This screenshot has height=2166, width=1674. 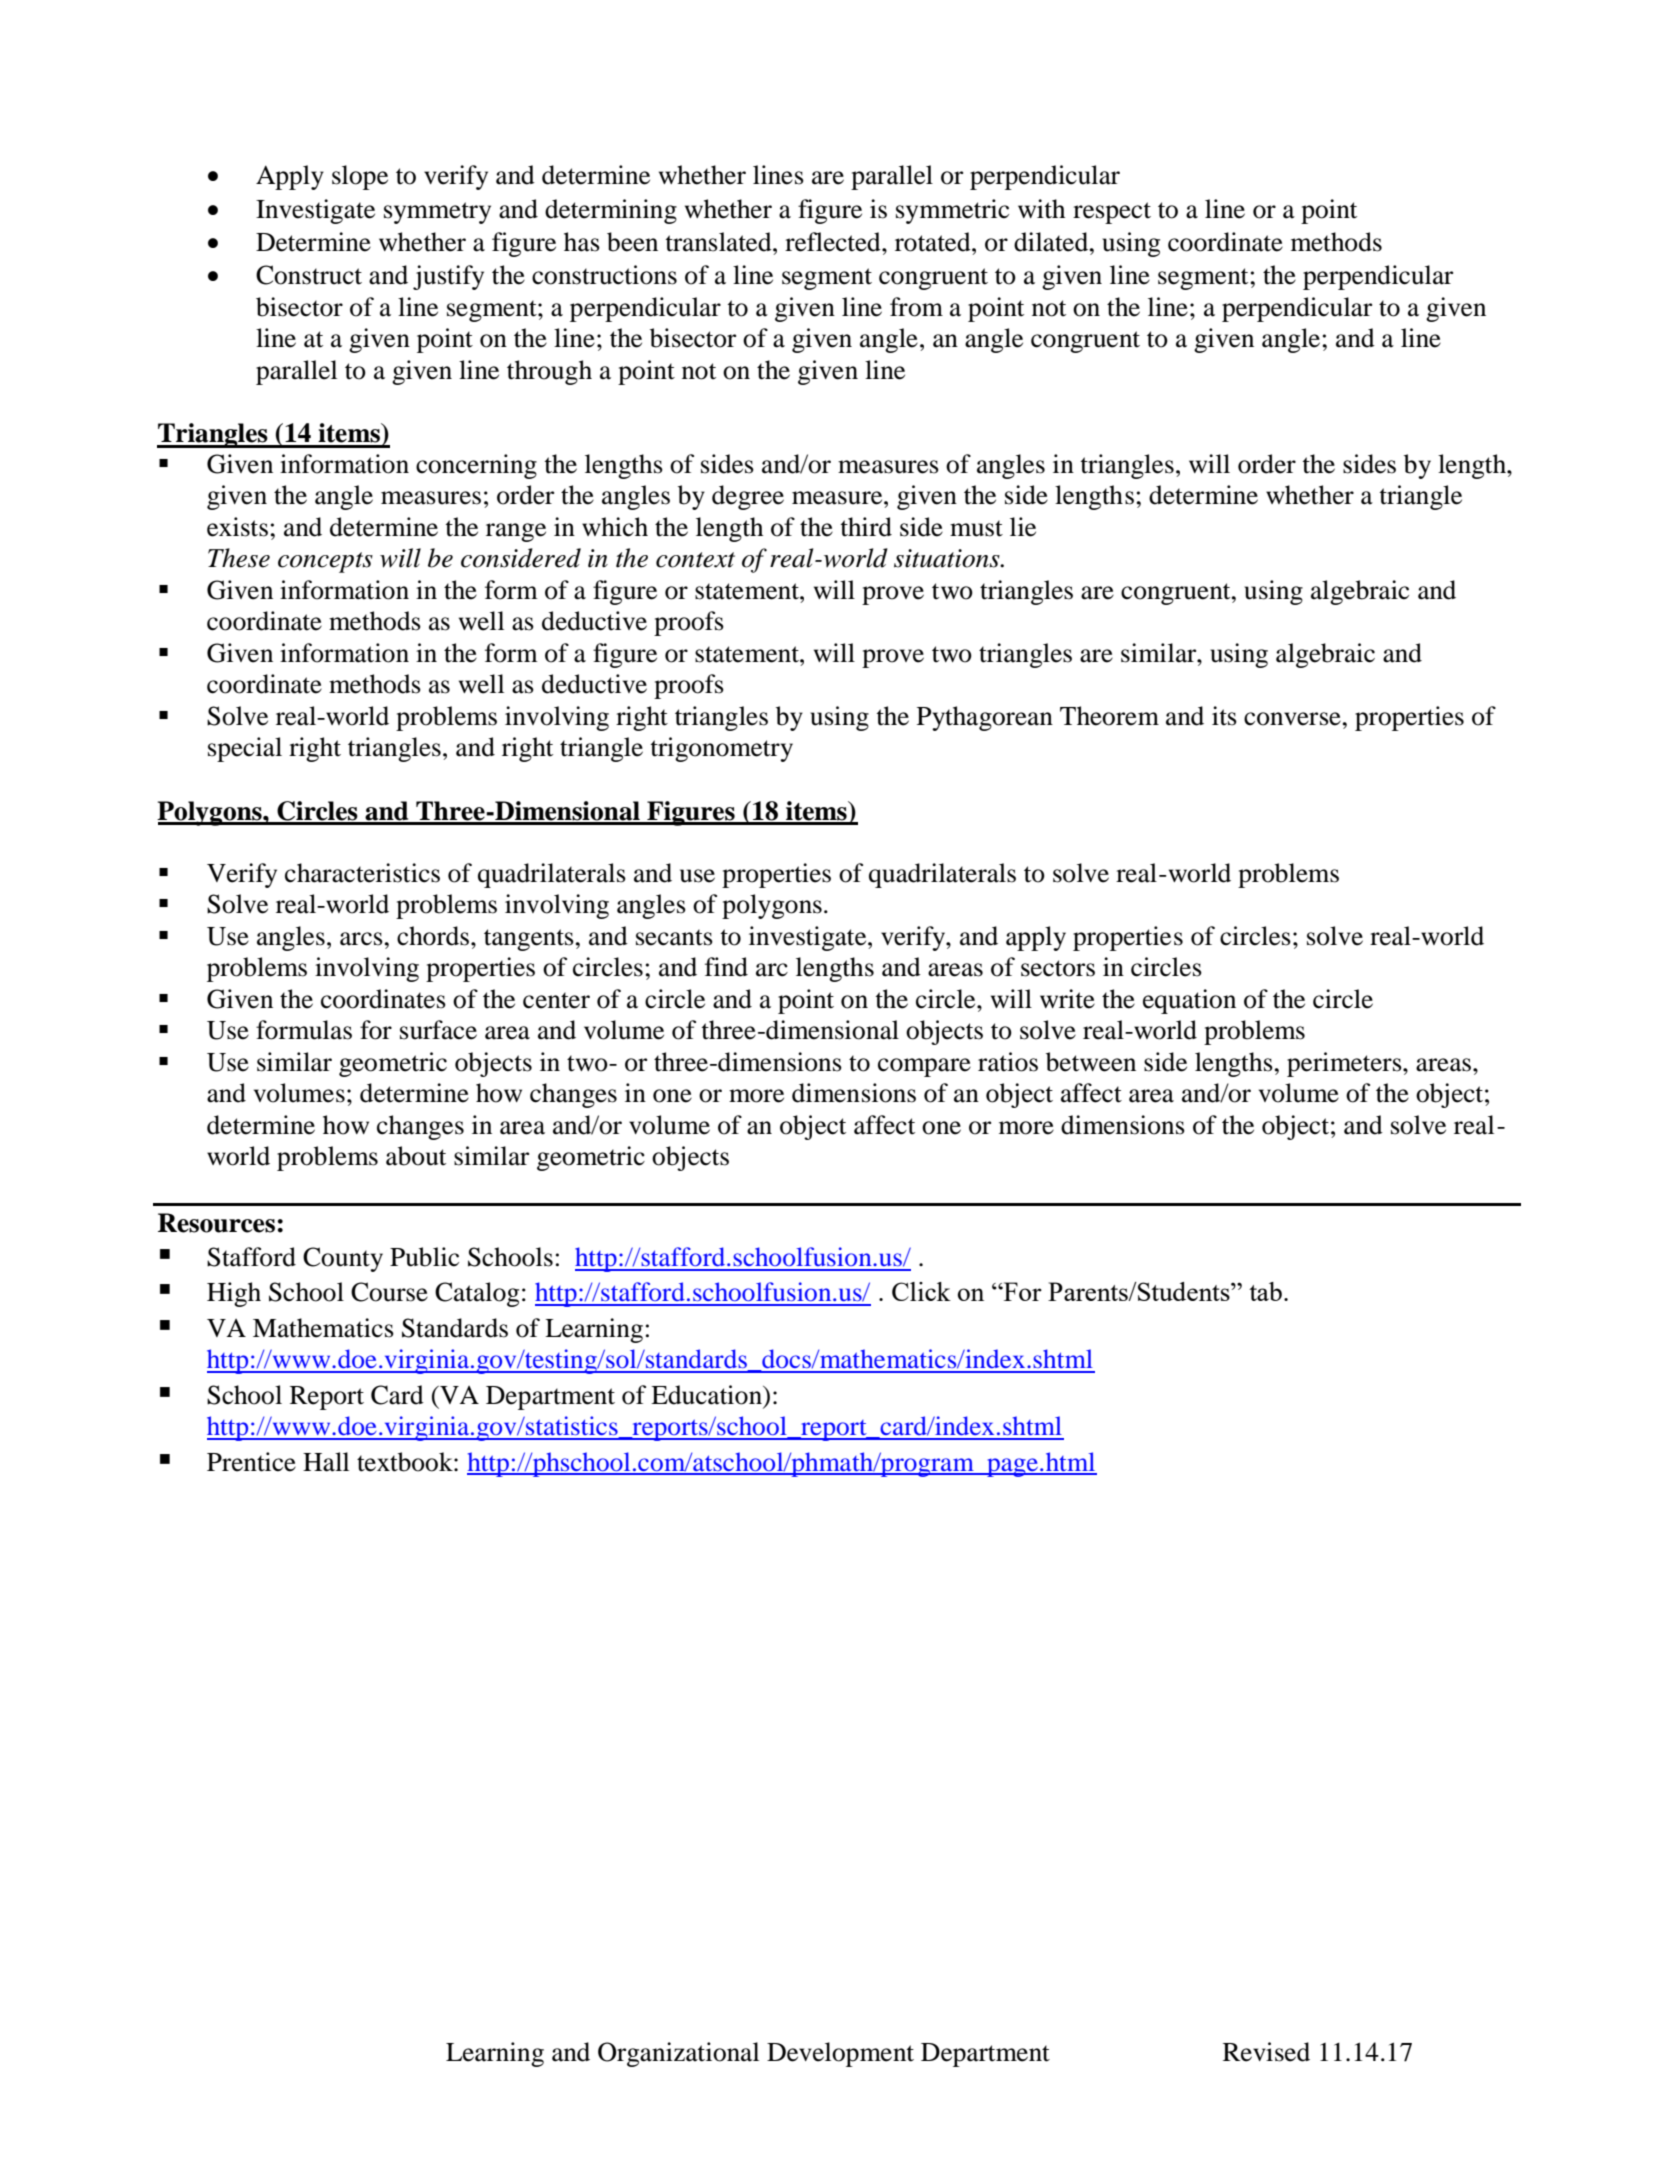 What do you see at coordinates (1112, 213) in the screenshot?
I see `respect` at bounding box center [1112, 213].
